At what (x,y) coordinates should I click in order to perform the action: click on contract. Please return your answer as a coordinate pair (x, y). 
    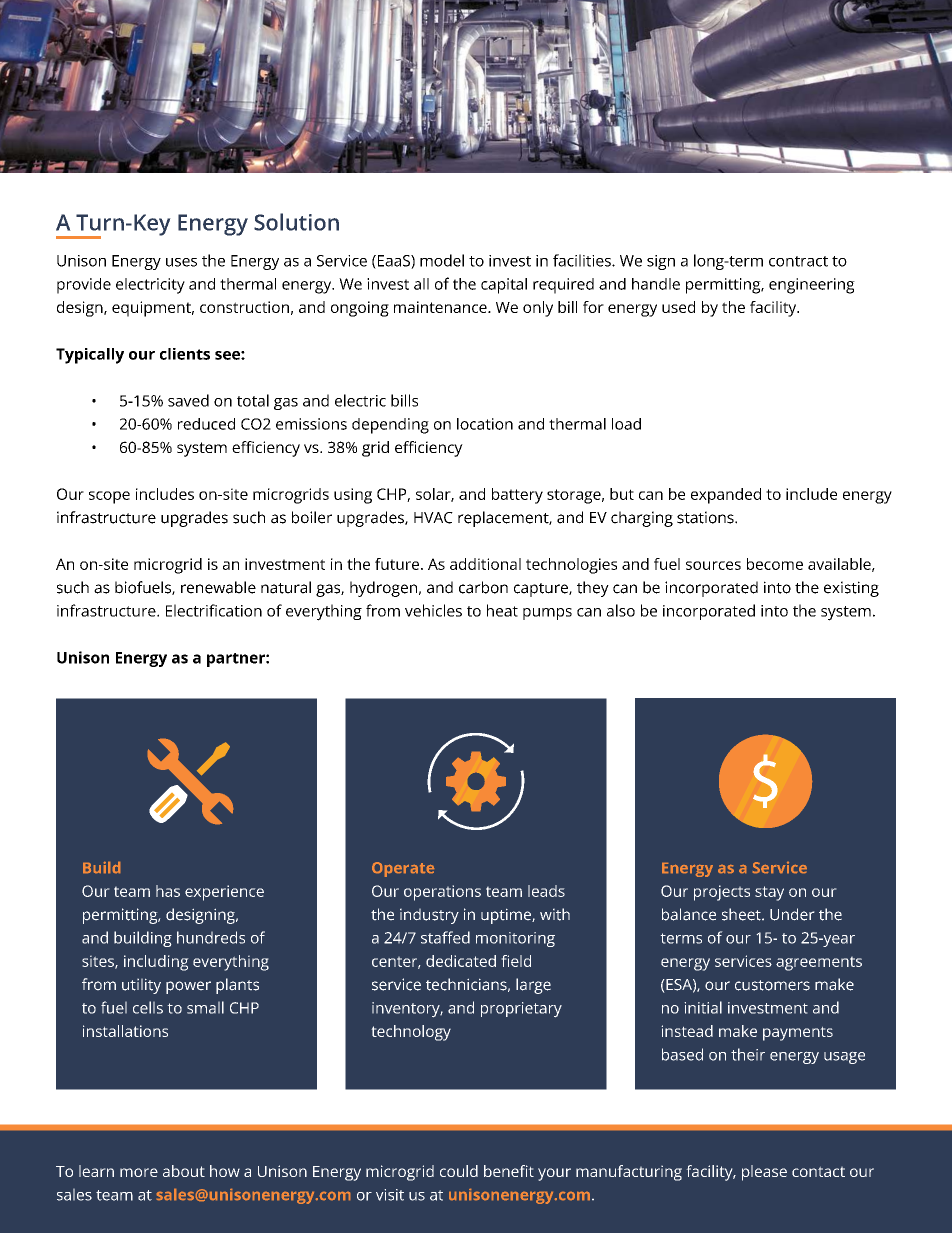
    Looking at the image, I should click on (798, 261).
